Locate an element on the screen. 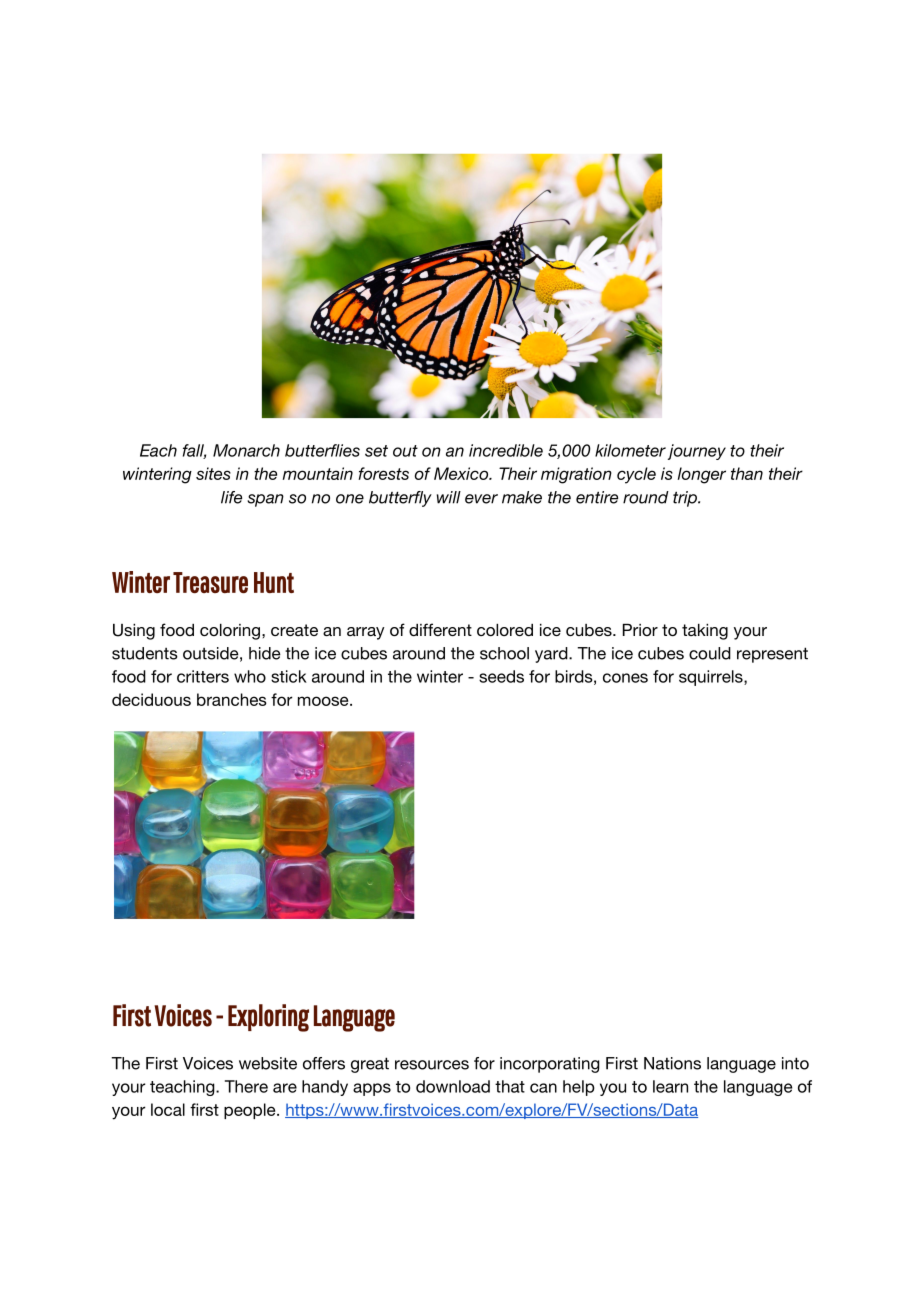  Mexico is located at coordinates (462, 473).
